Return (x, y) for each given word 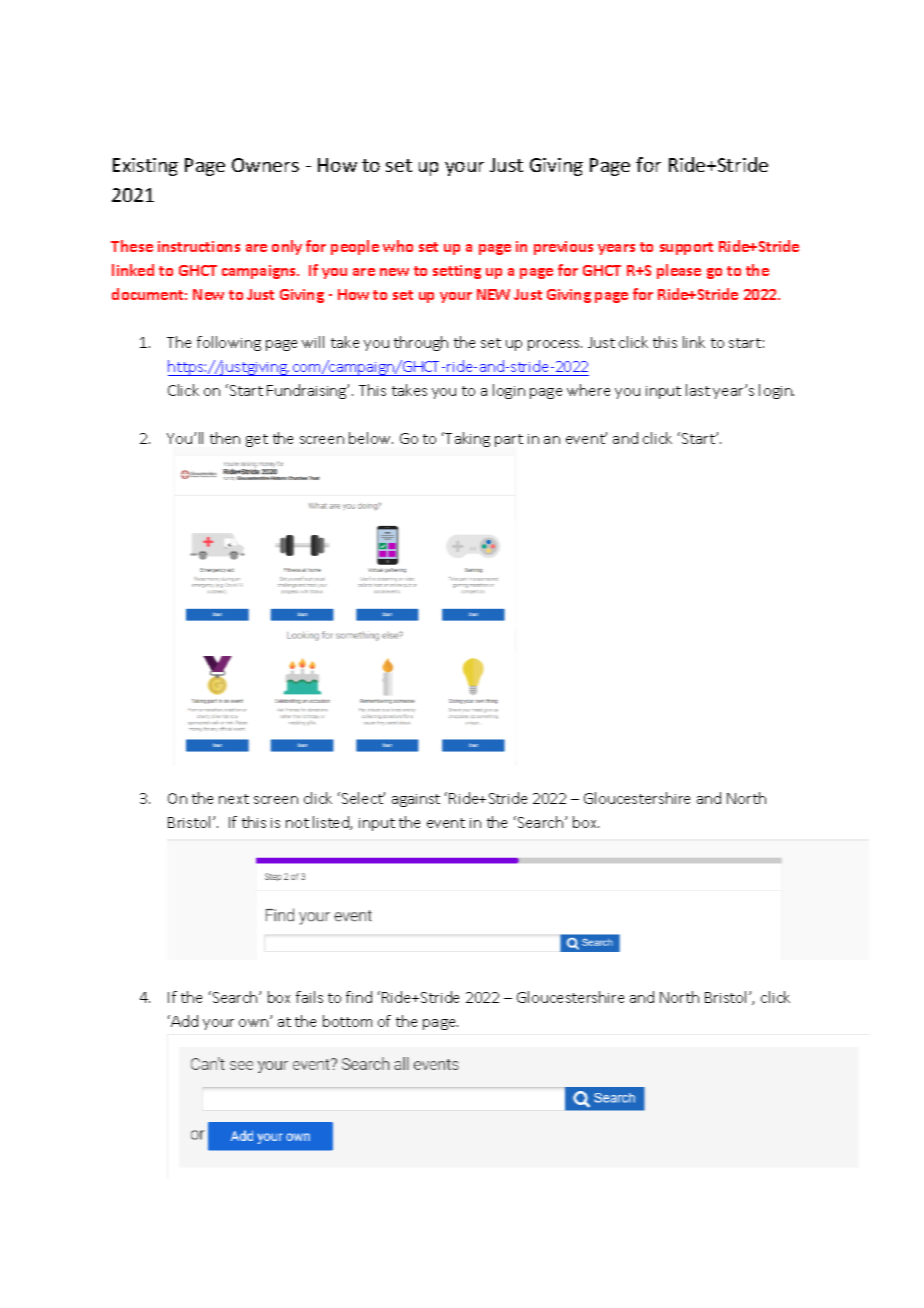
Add (184, 1021)
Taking (466, 439)
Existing (145, 167)
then (225, 438)
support (686, 248)
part (509, 440)
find (359, 997)
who (398, 246)
